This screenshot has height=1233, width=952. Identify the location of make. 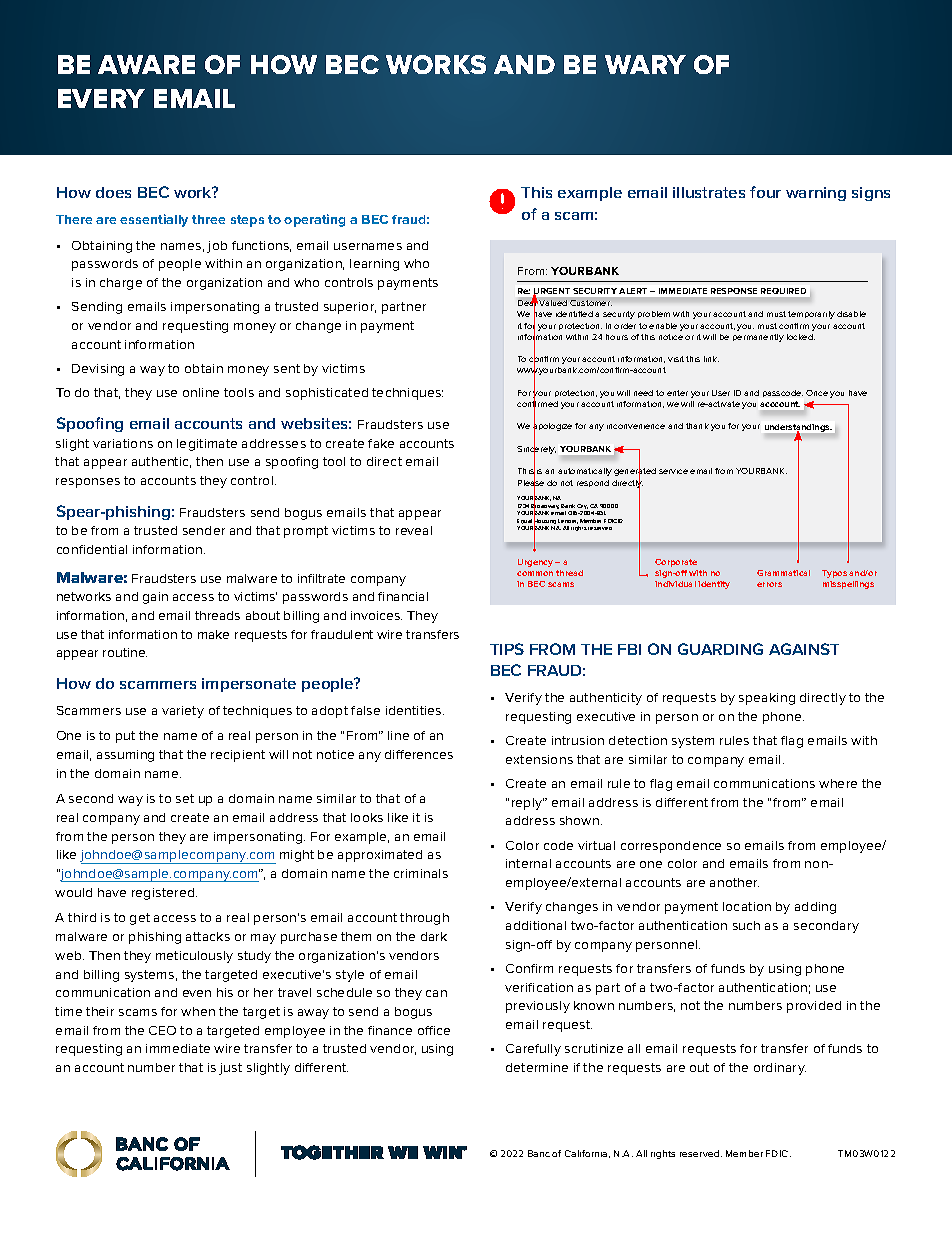
(213, 634).
